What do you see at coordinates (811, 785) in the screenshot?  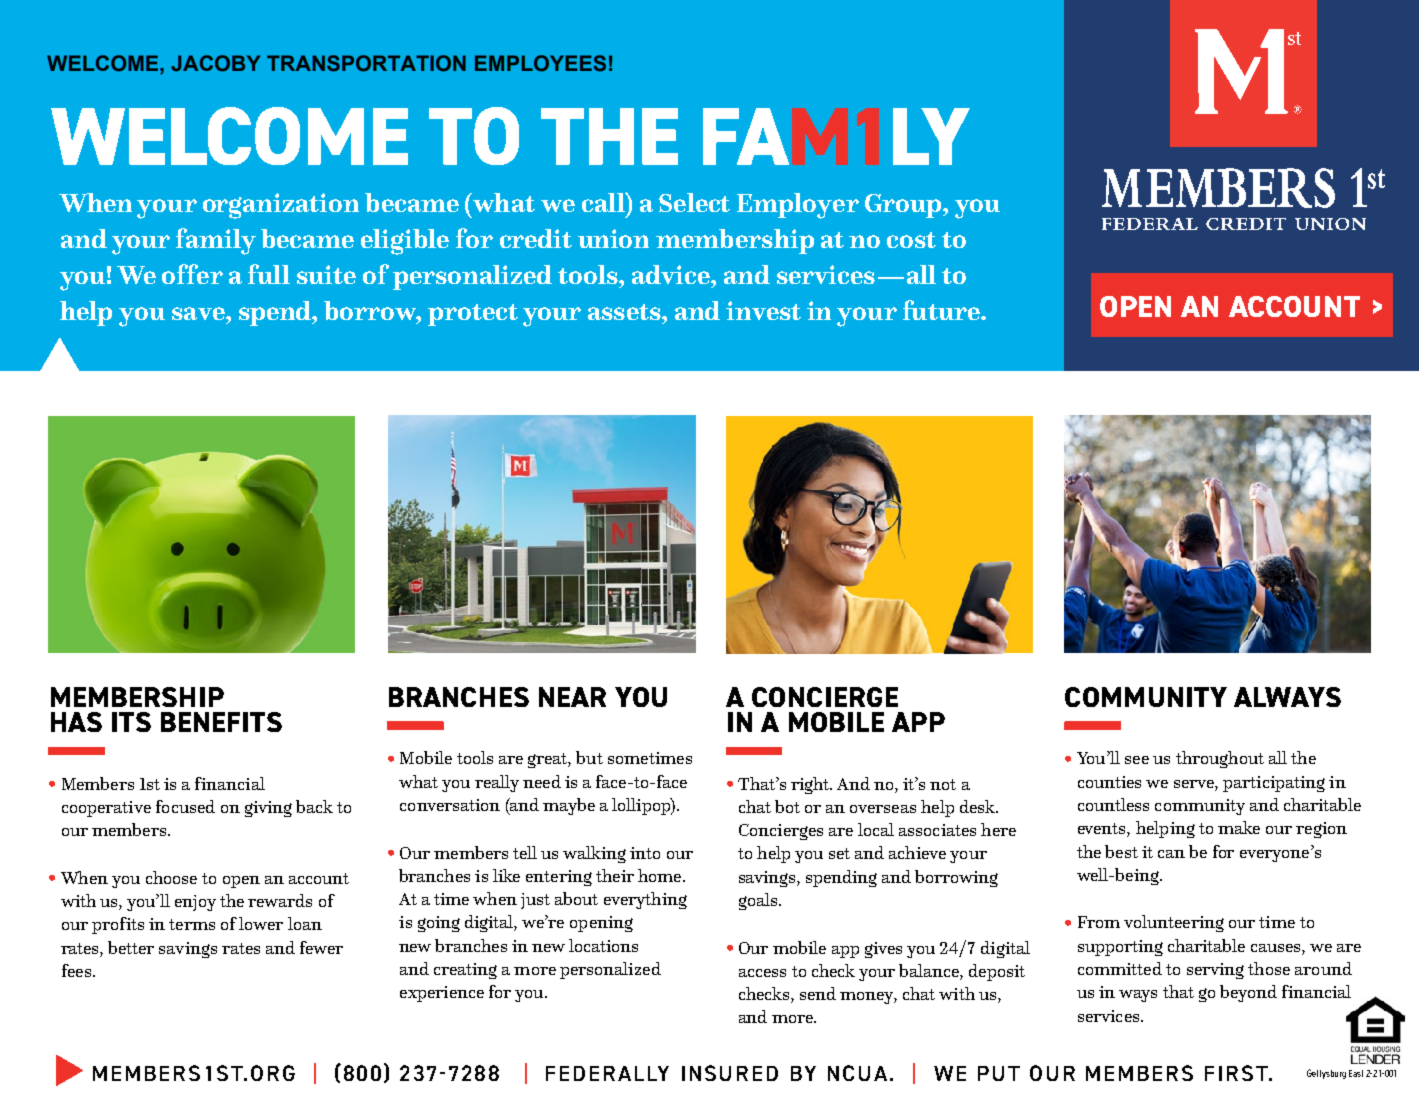 I see `right` at bounding box center [811, 785].
